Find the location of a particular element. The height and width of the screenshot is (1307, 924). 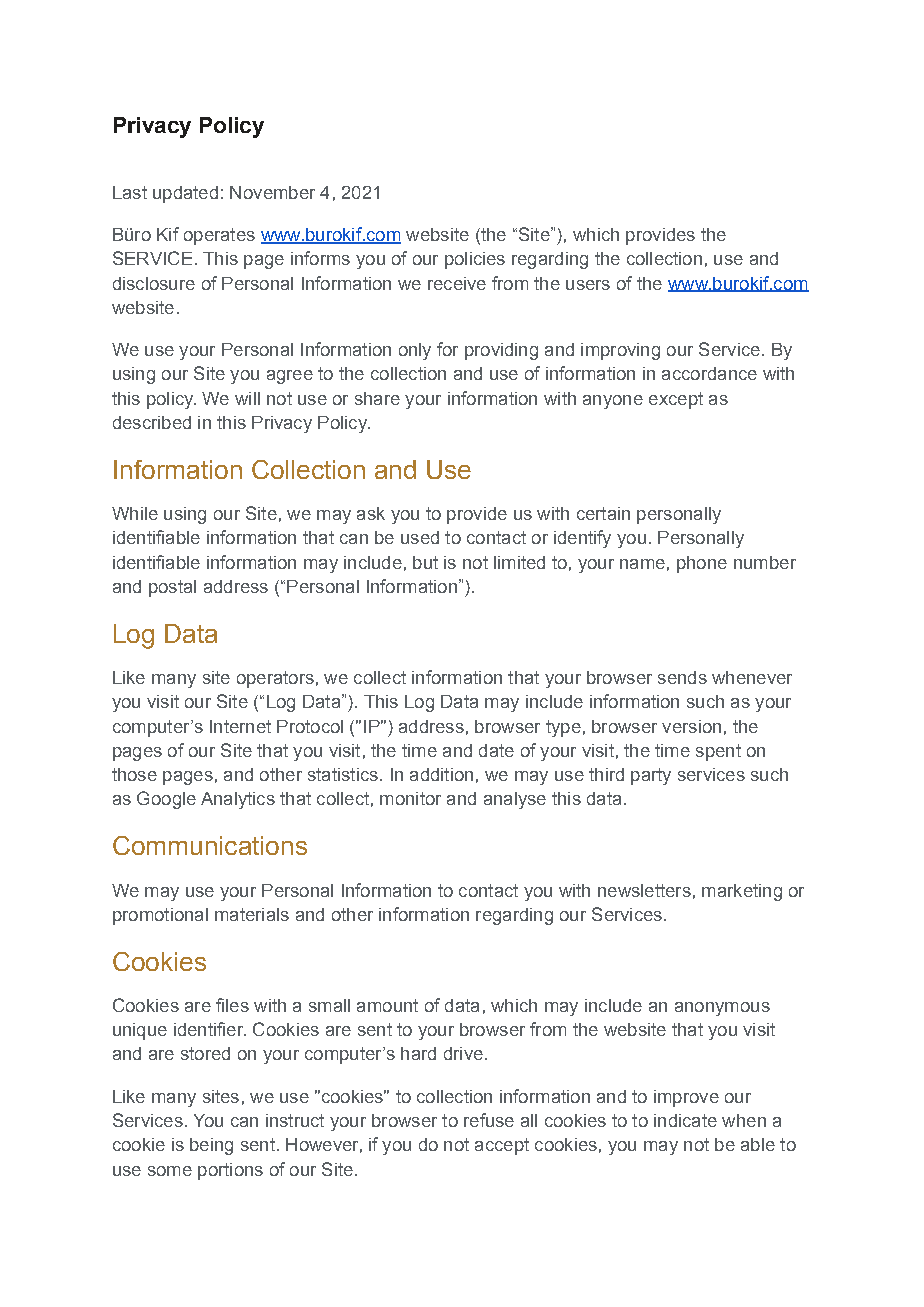

While is located at coordinates (135, 513).
